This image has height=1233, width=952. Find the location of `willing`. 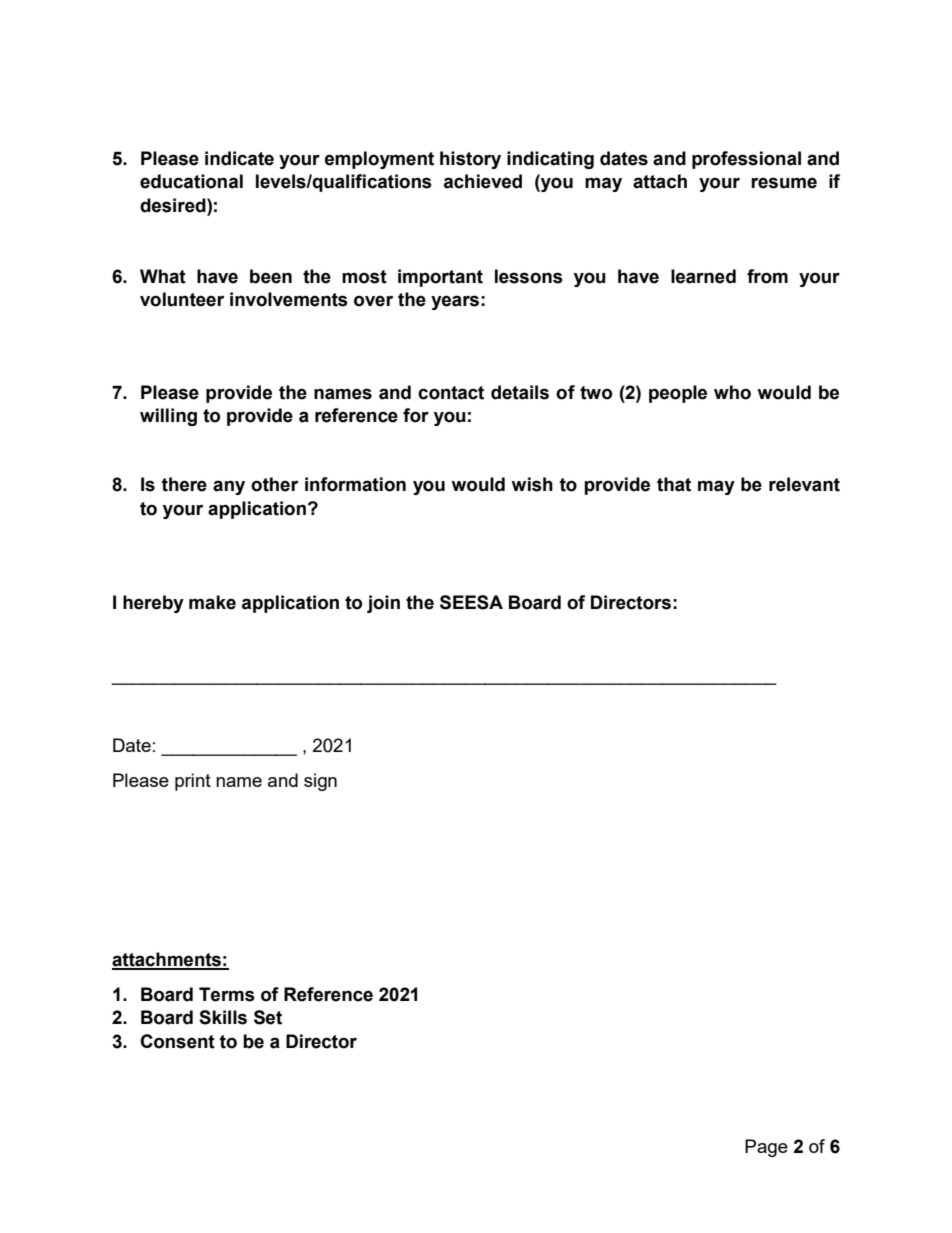

willing is located at coordinates (168, 417).
